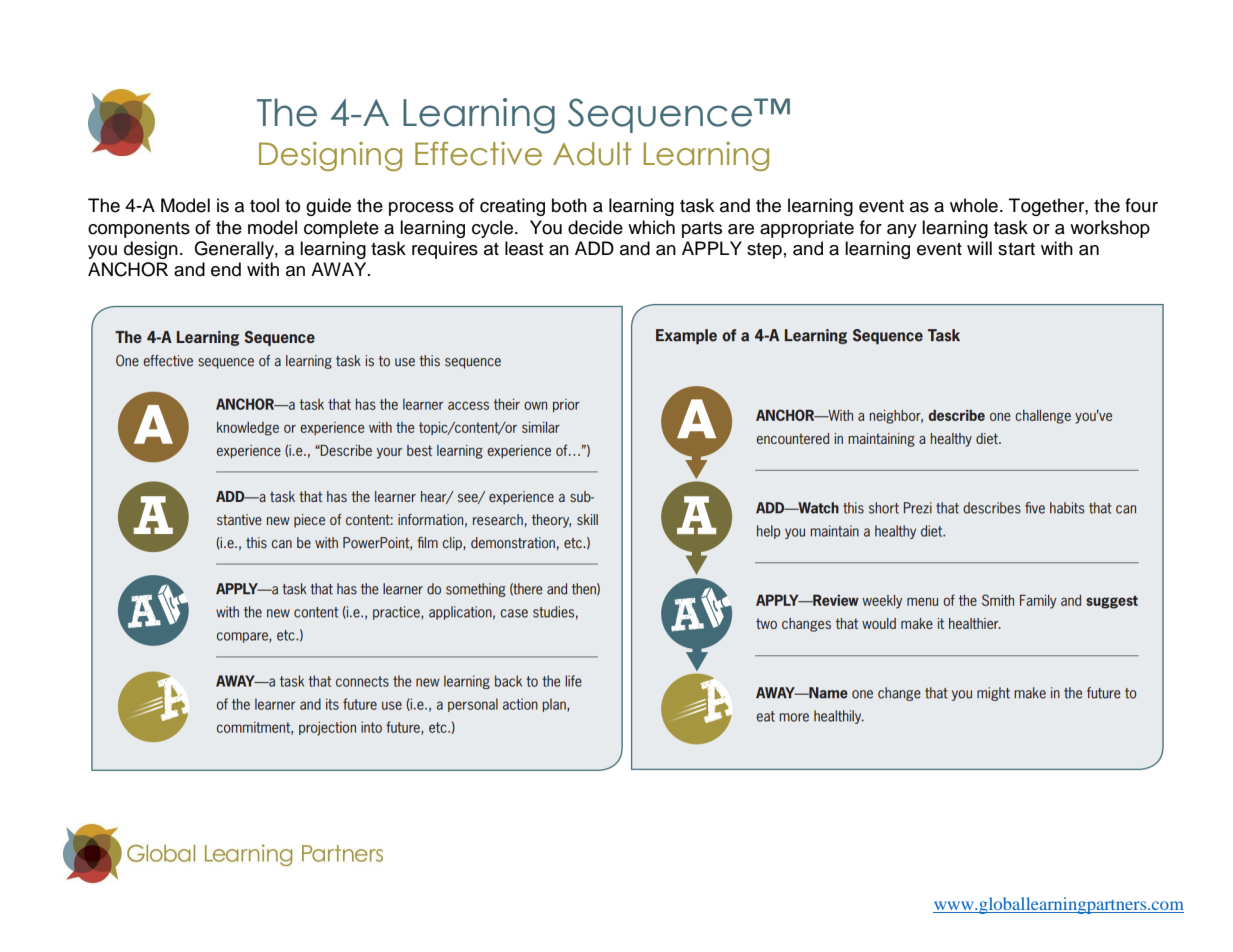  What do you see at coordinates (592, 154) in the screenshot?
I see `Adult` at bounding box center [592, 154].
